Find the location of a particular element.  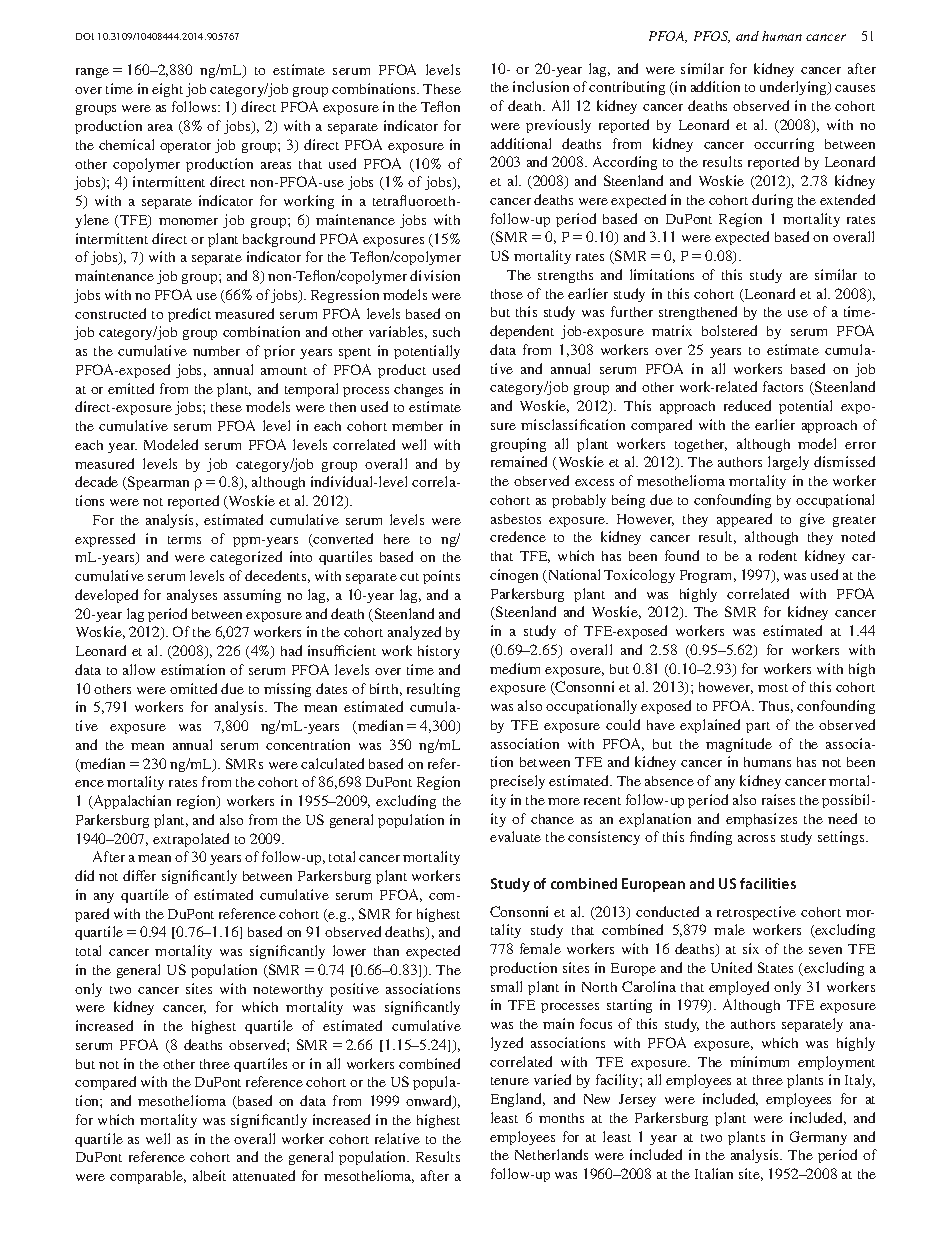

evaluate is located at coordinates (515, 836).
